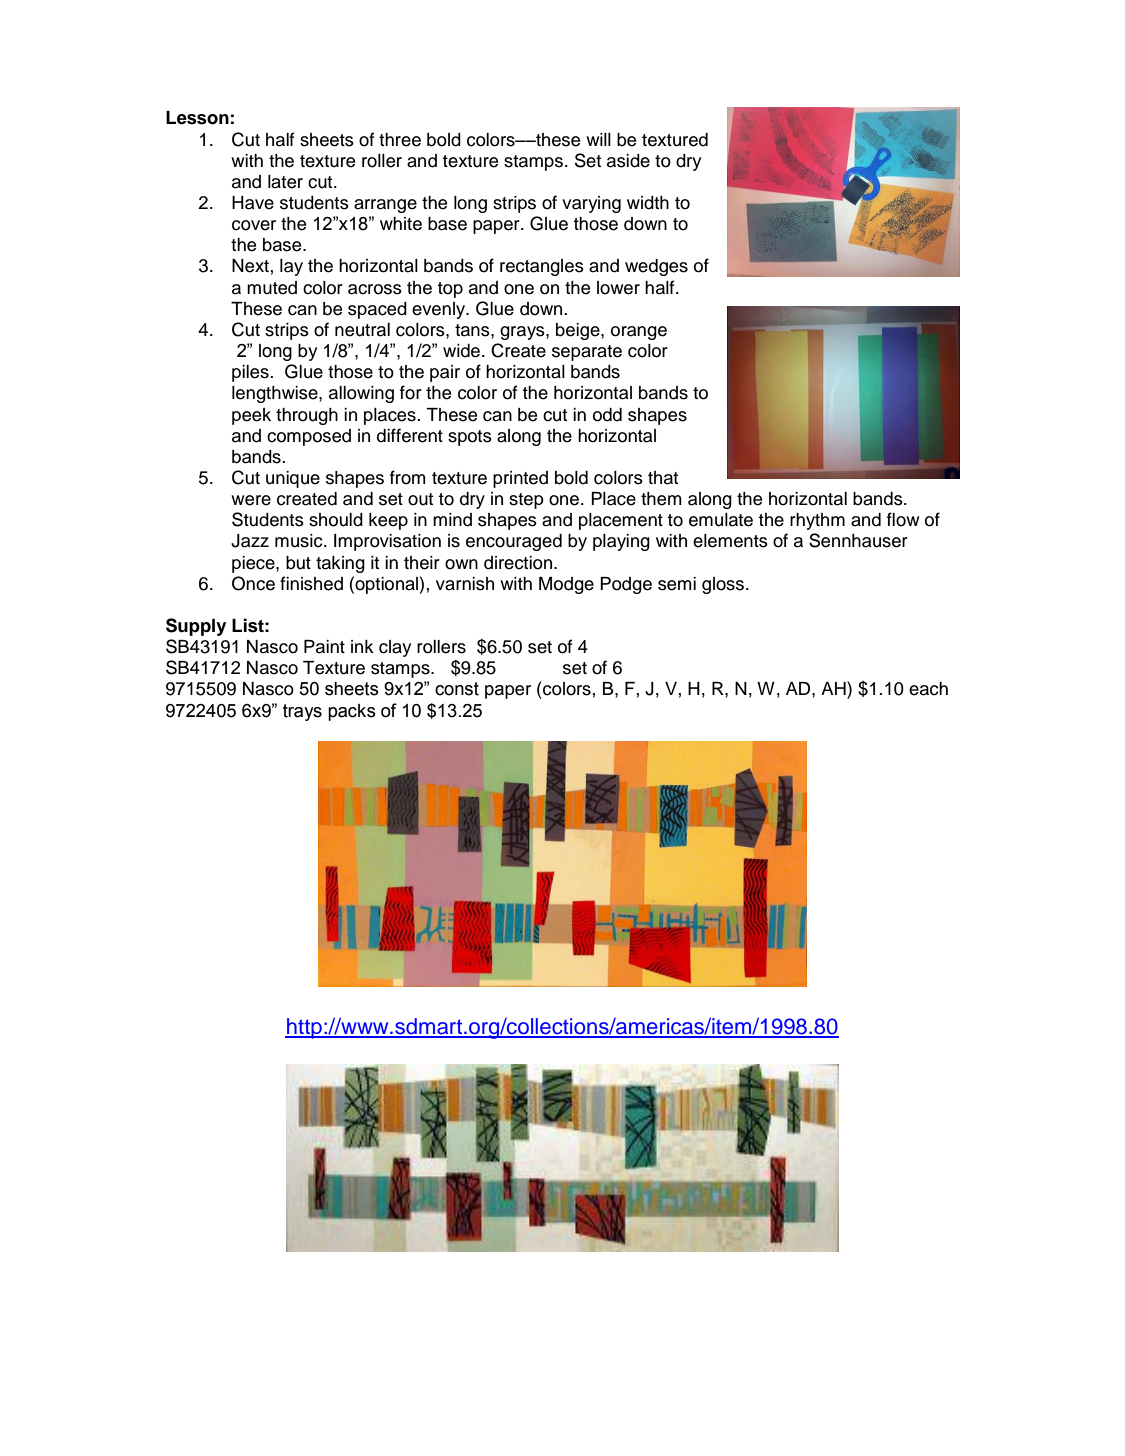  Describe the element at coordinates (628, 161) in the screenshot. I see `aside` at that location.
